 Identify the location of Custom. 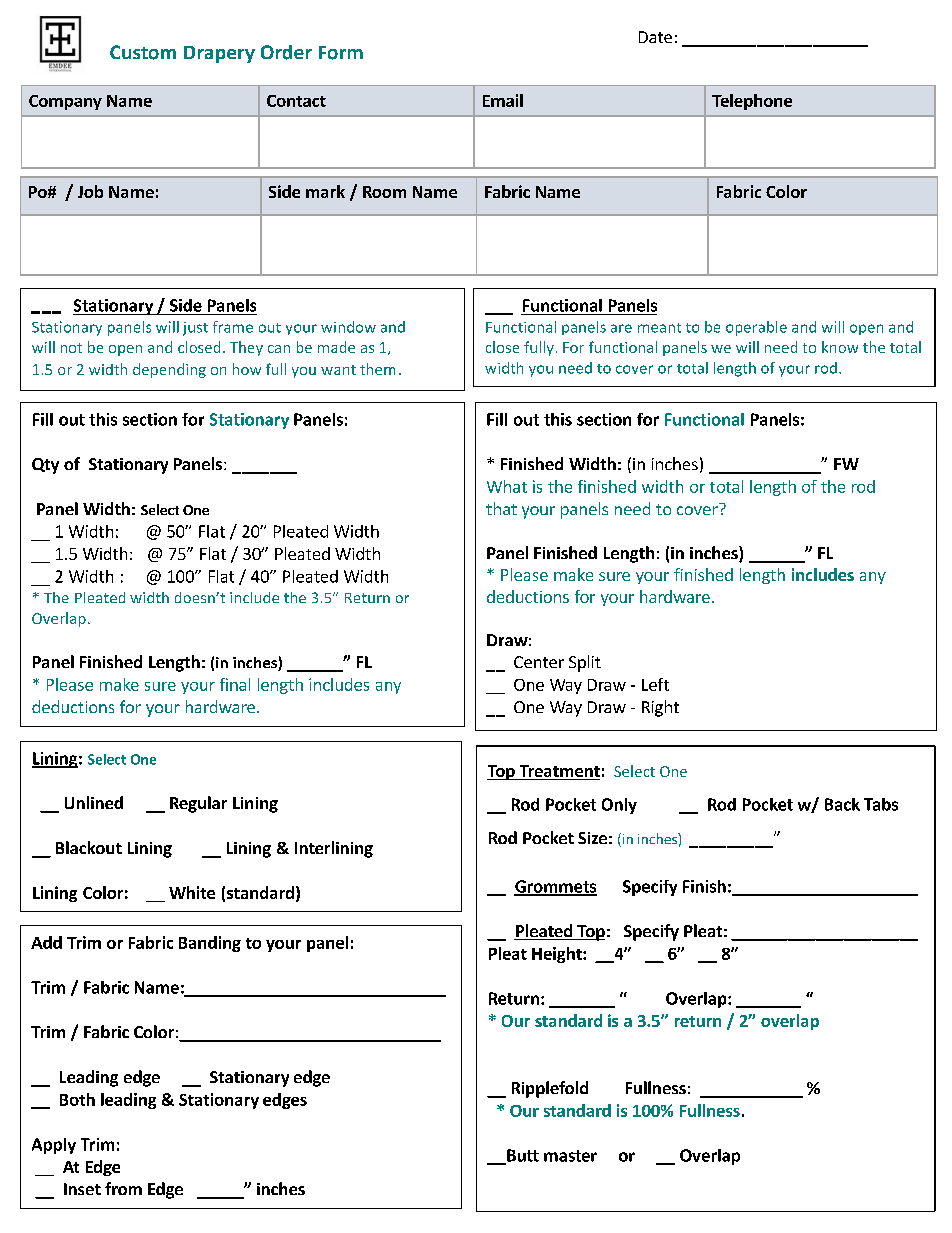
(143, 52).
